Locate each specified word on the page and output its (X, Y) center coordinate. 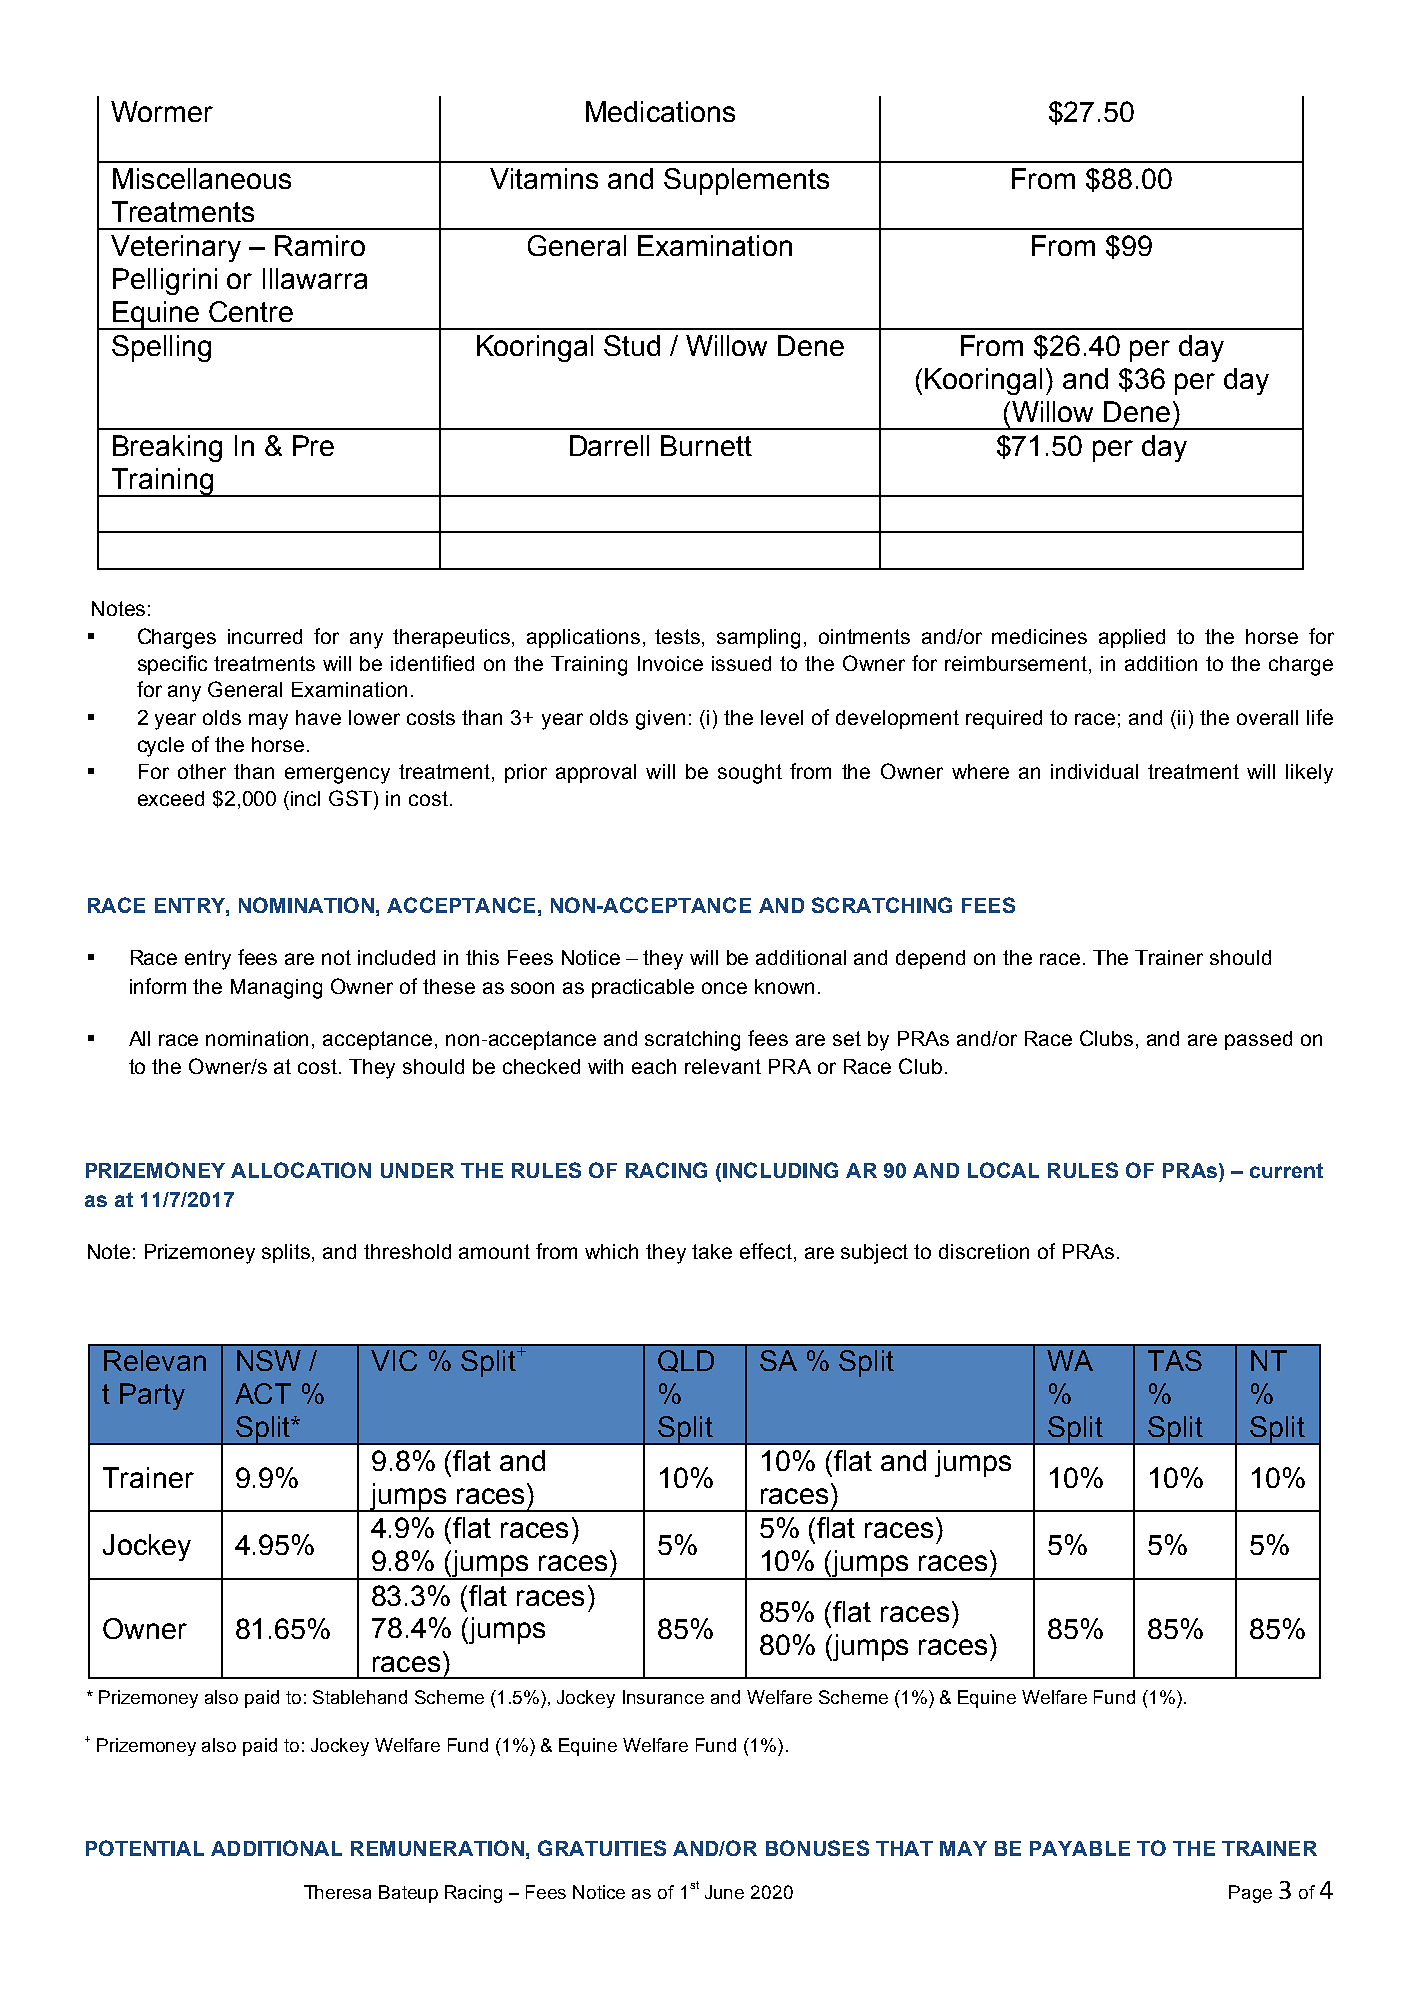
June (724, 1892)
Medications (660, 111)
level (782, 717)
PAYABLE (1080, 1848)
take (712, 1251)
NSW (269, 1360)
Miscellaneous (202, 178)
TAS (1175, 1360)
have (318, 717)
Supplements (746, 181)
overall (1267, 717)
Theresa (337, 1892)
